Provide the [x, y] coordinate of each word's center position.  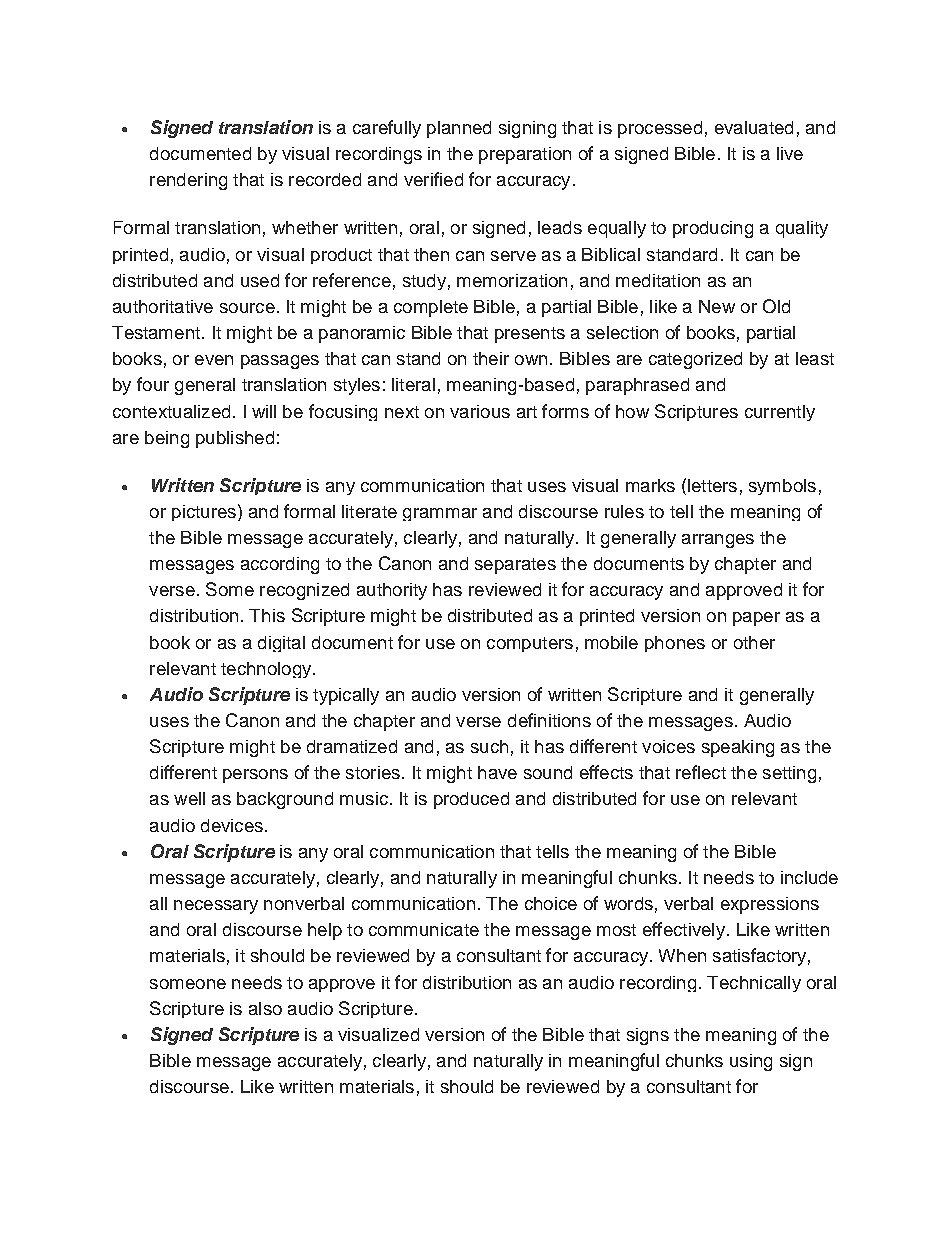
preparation [525, 155]
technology [267, 670]
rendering [188, 181]
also [265, 1008]
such [489, 746]
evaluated [754, 127]
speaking [738, 748]
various [480, 411]
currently [780, 413]
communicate [424, 929]
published [235, 439]
